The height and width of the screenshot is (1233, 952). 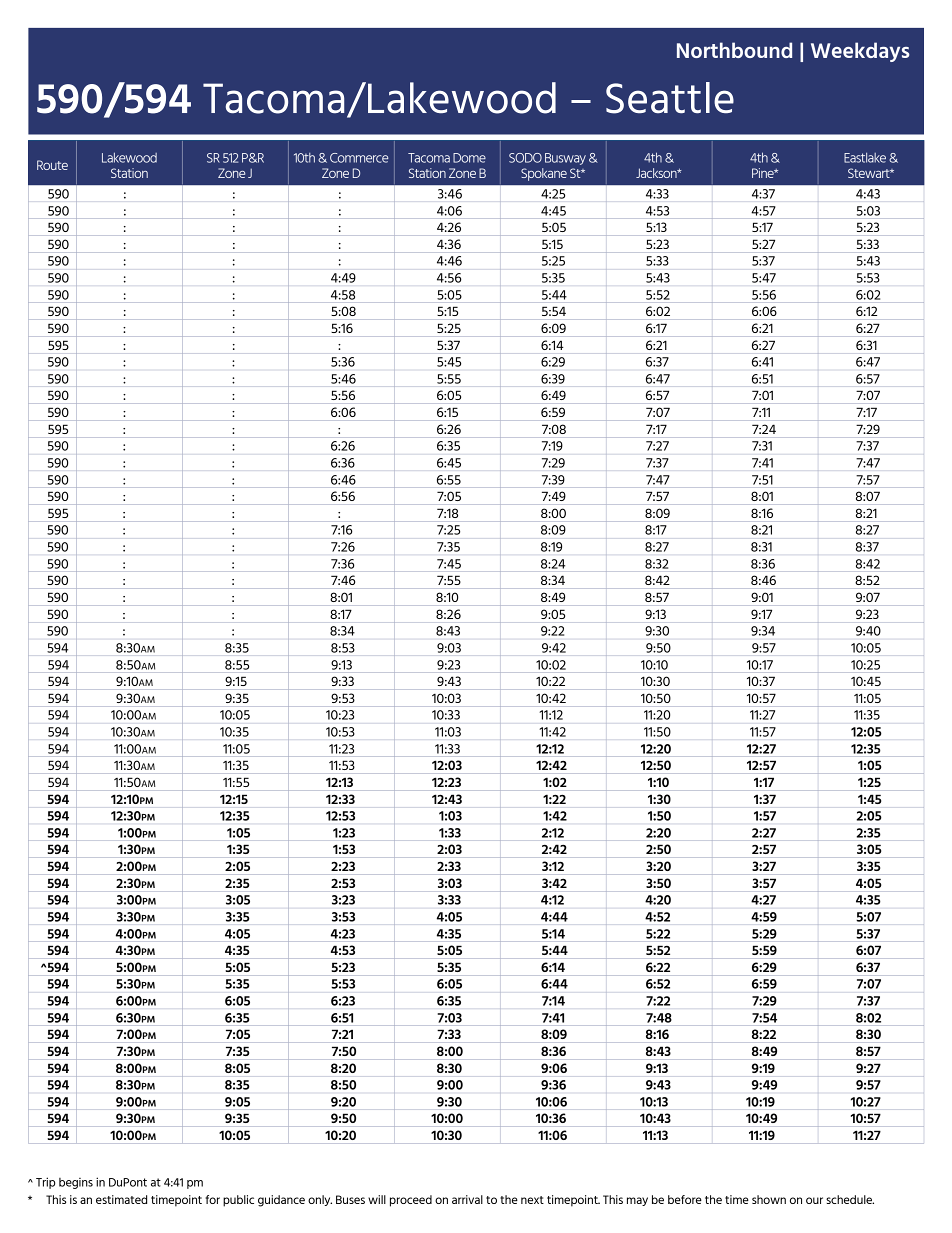 I want to click on begins, so click(x=76, y=1183).
